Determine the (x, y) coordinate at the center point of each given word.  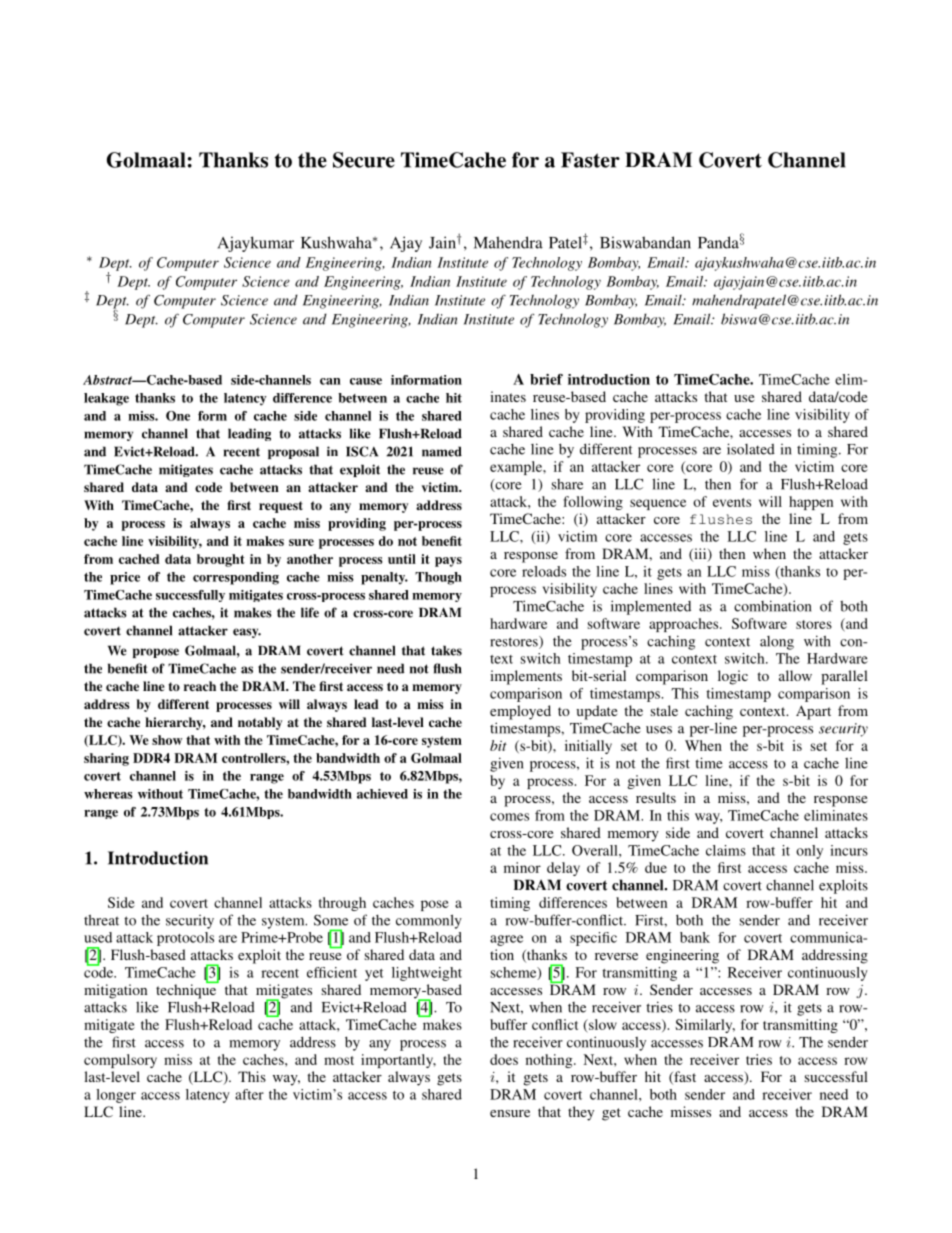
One (178, 416)
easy (247, 633)
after (249, 1094)
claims (726, 850)
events (732, 502)
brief (546, 379)
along (777, 643)
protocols (185, 939)
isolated (751, 449)
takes (446, 650)
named (442, 451)
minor (522, 867)
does (504, 1059)
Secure (364, 160)
